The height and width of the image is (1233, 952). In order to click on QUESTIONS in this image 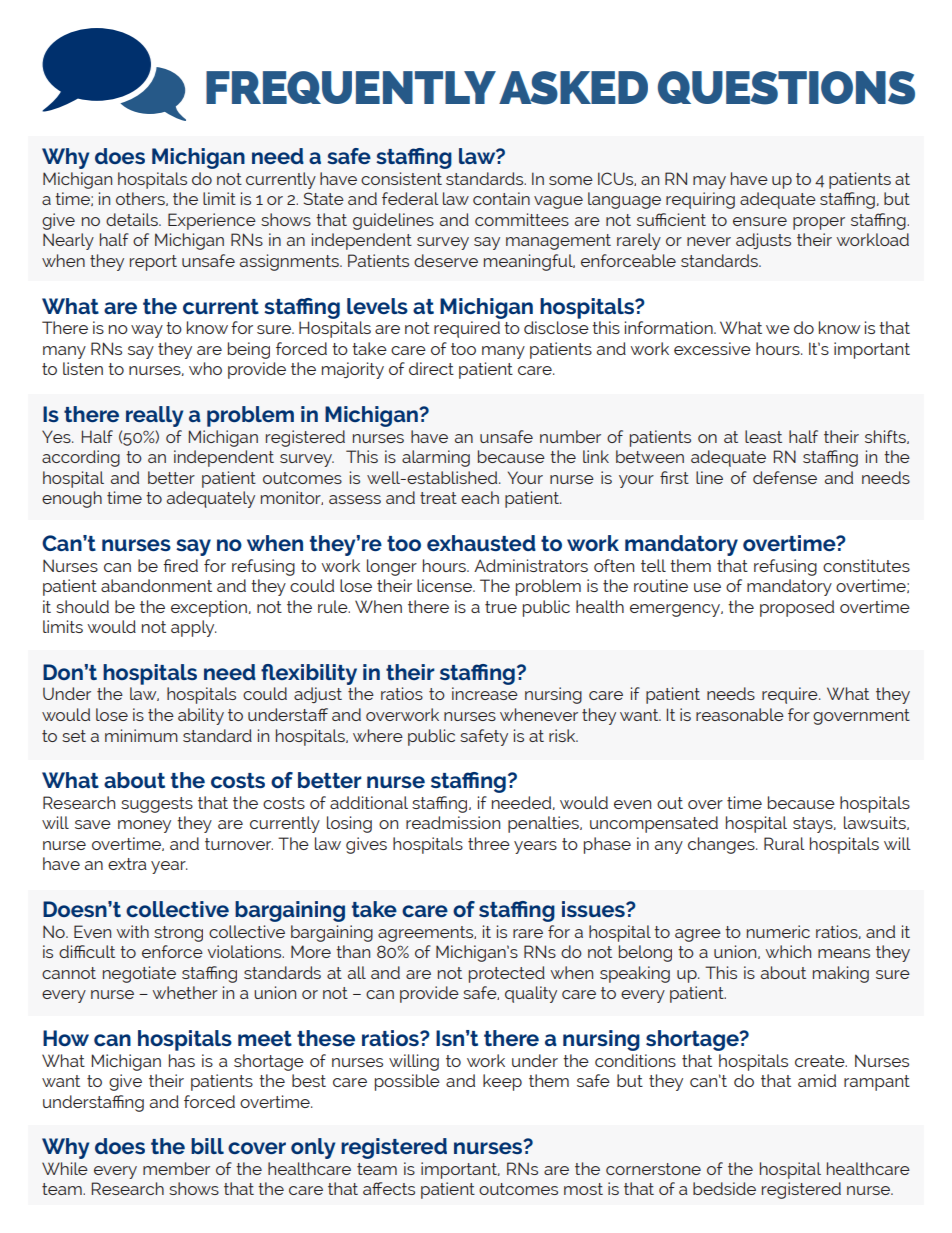, I will do `click(786, 88)`.
